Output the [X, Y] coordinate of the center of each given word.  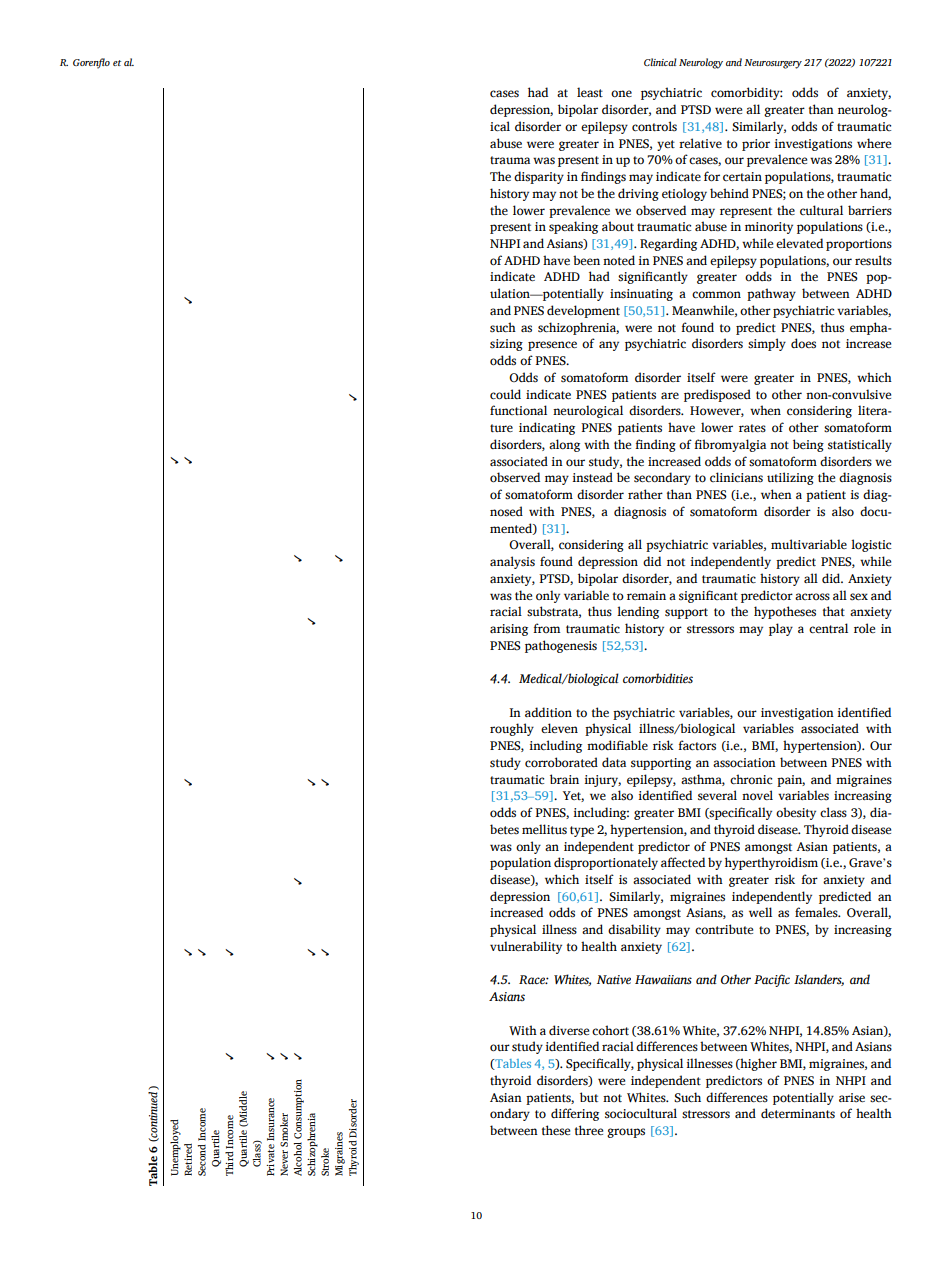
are [670, 395]
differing [575, 1114]
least [590, 92]
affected [683, 862]
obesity [796, 813]
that [834, 611]
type [582, 831]
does [803, 343]
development [583, 311]
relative [700, 143]
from [546, 628]
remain [646, 595]
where [874, 143]
